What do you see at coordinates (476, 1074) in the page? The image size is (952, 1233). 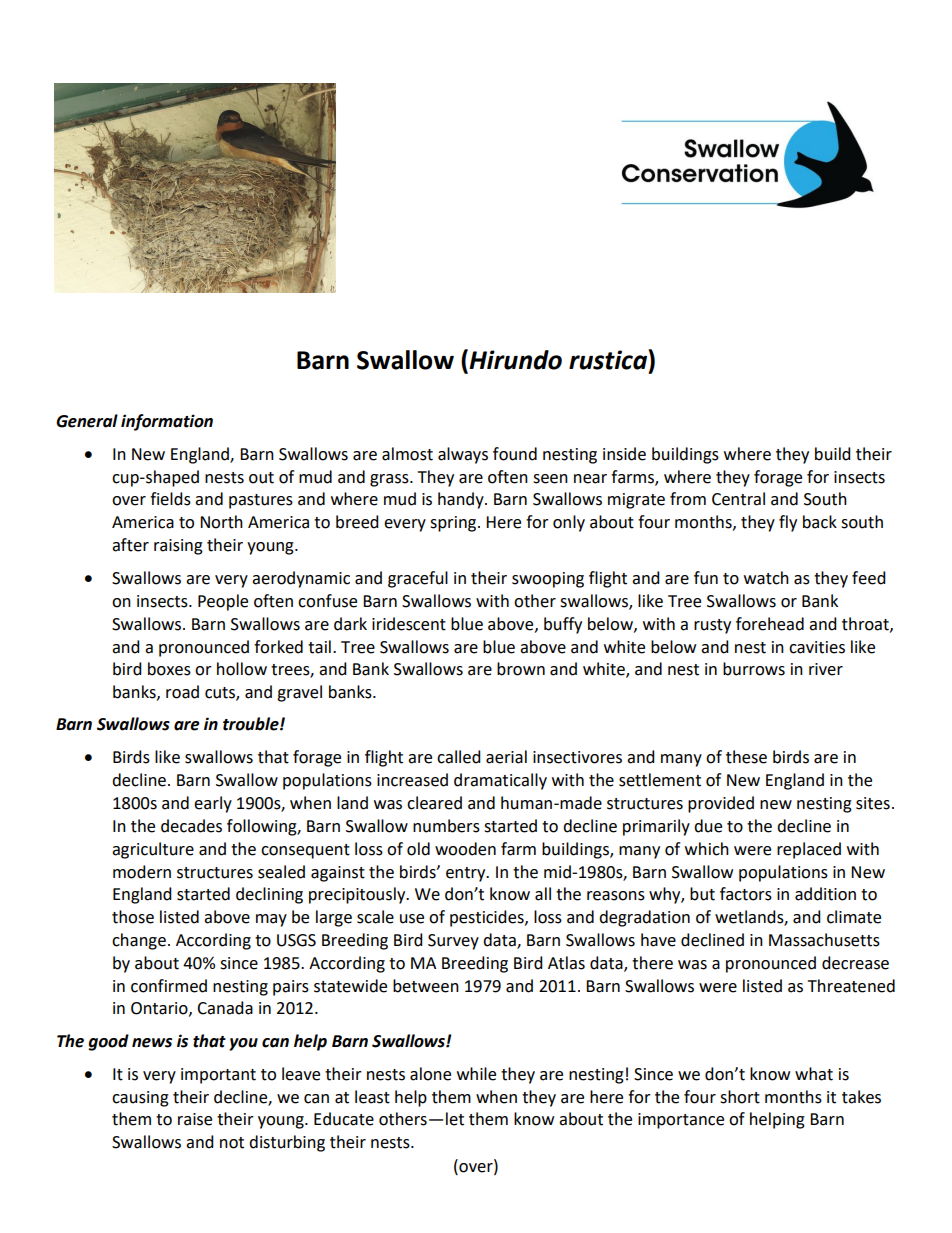 I see `while` at bounding box center [476, 1074].
